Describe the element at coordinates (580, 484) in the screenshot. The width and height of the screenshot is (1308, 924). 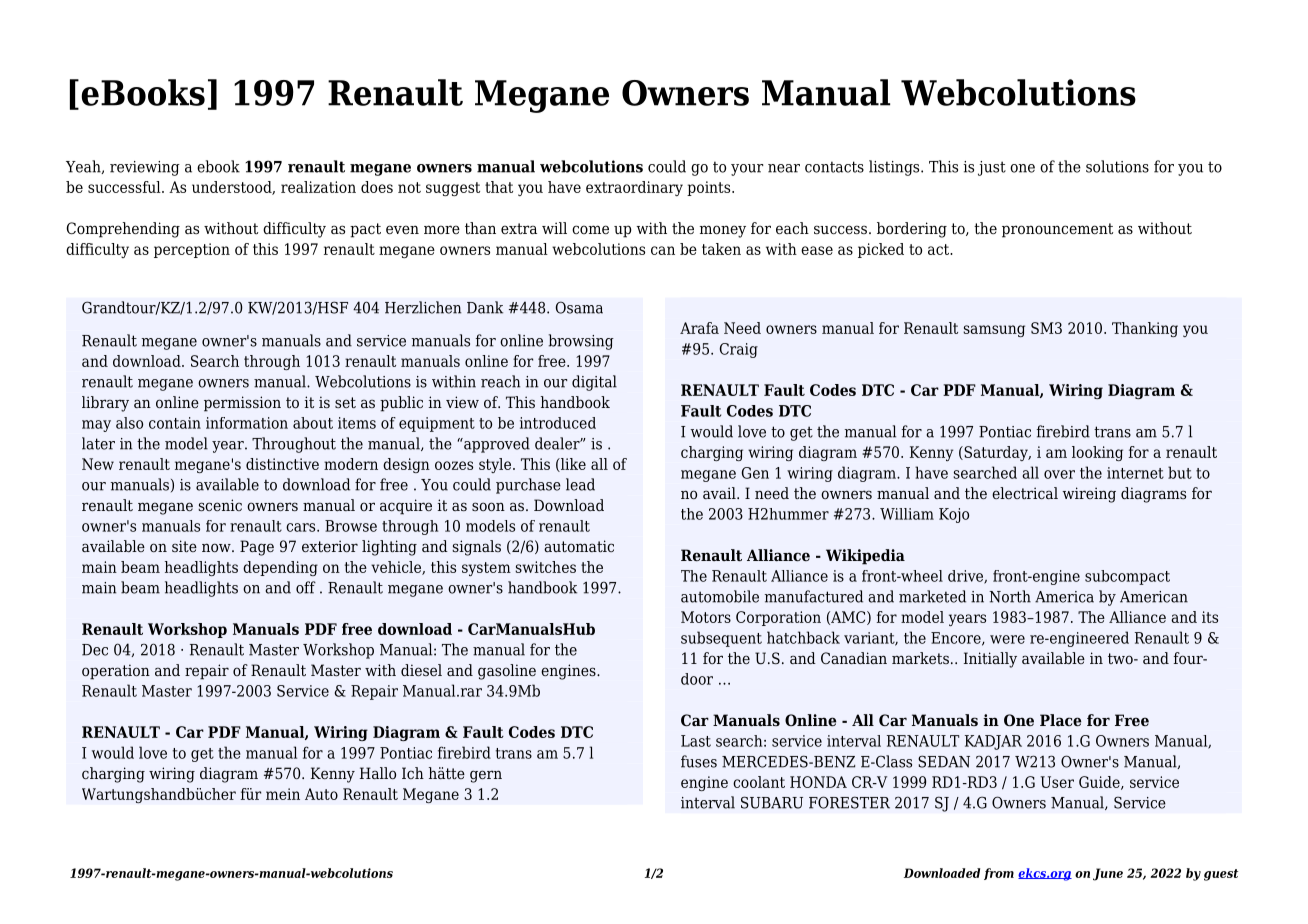
I see `lead` at that location.
